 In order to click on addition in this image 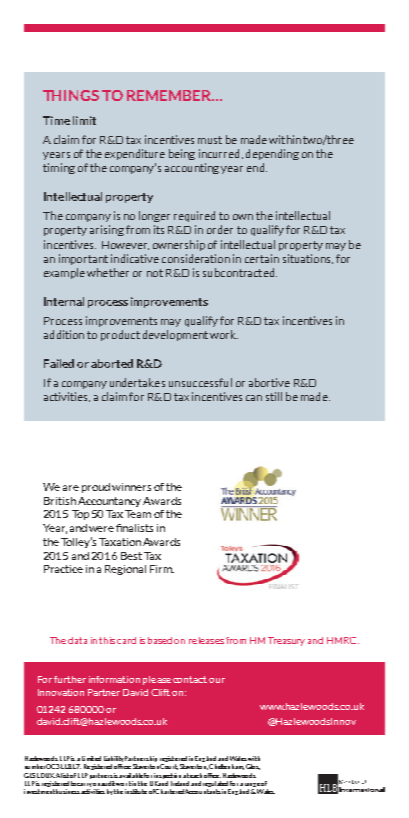, I will do `click(64, 334)`.
